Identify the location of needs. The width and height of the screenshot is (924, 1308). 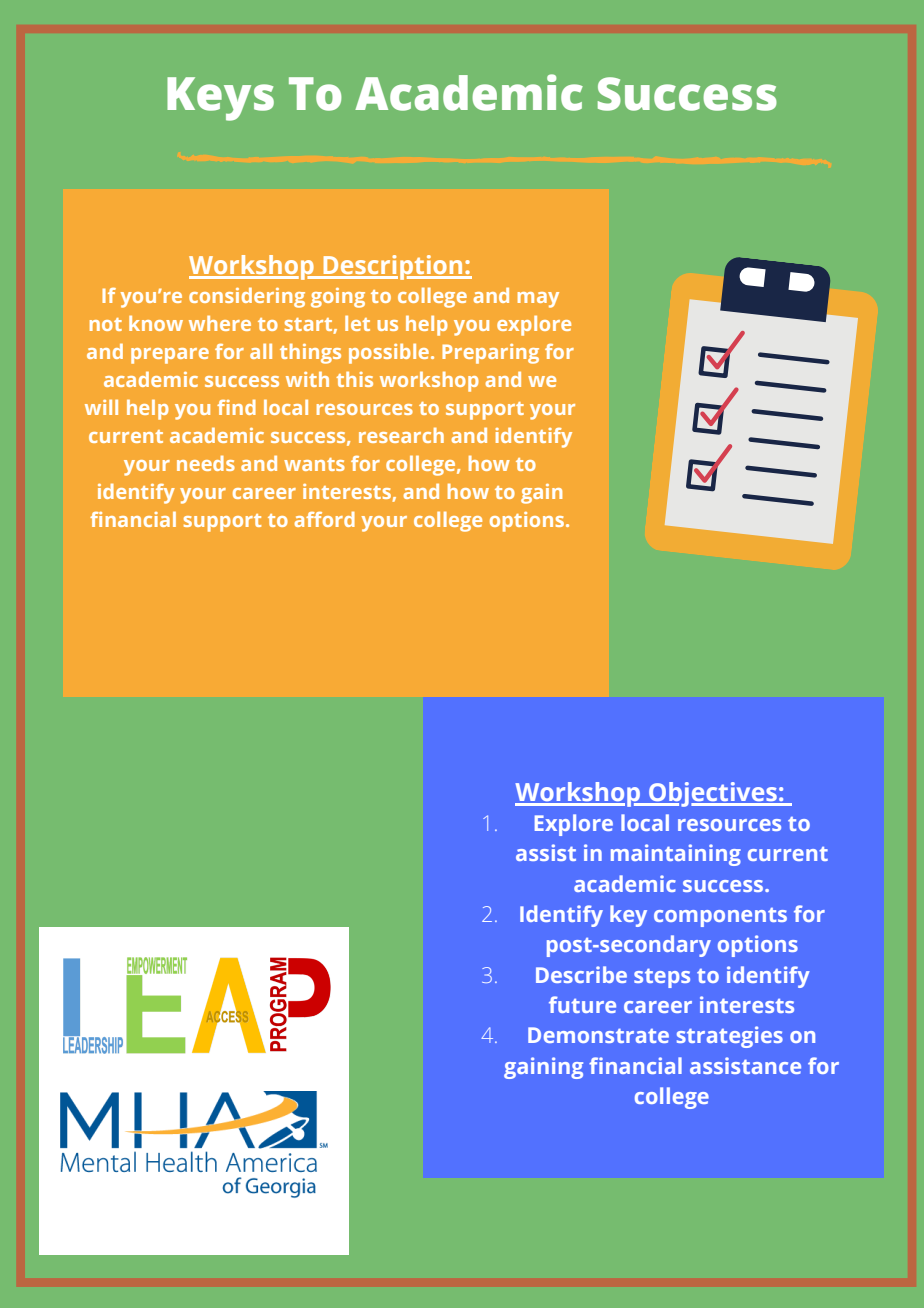
(206, 463).
